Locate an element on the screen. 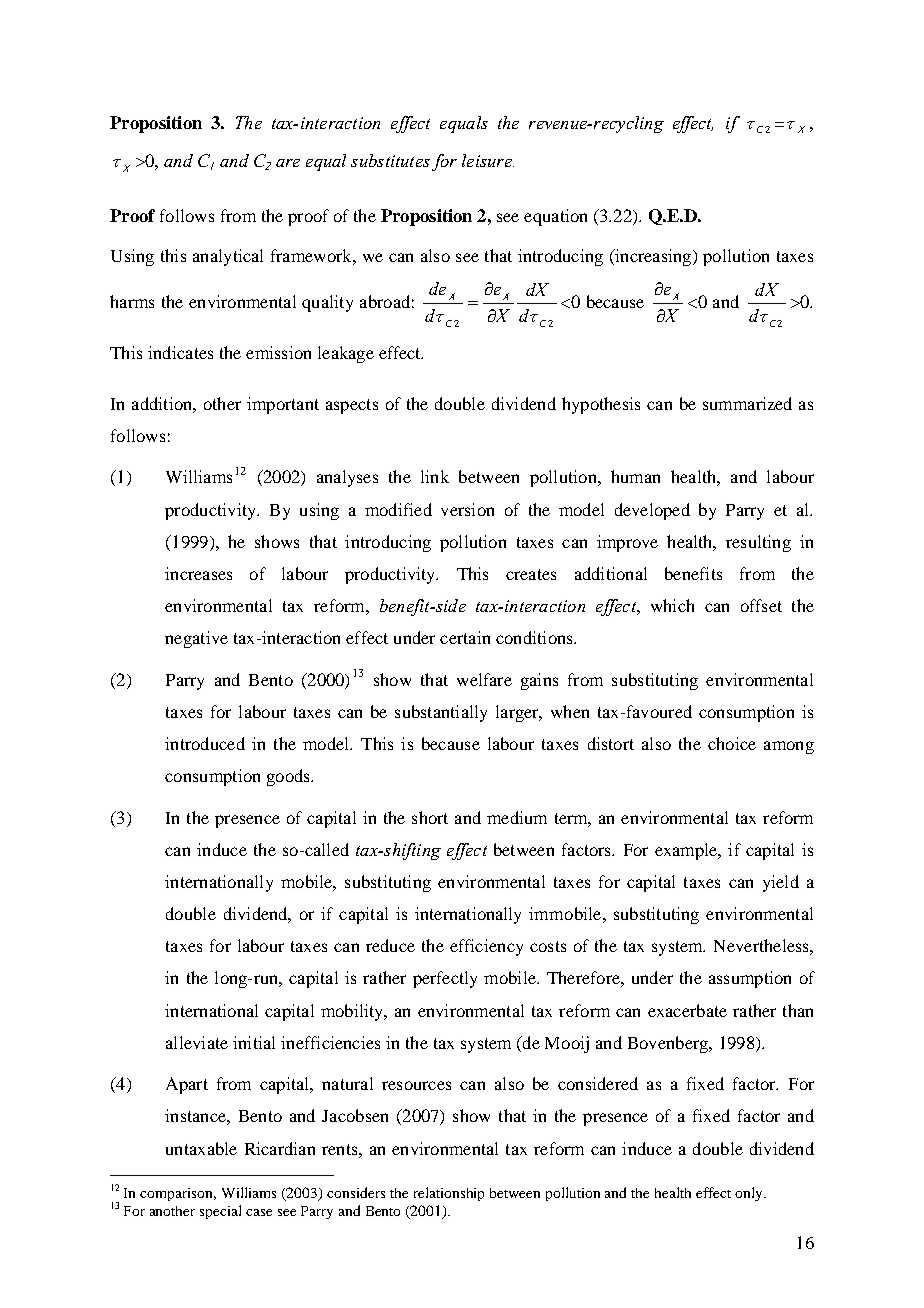 This screenshot has height=1308, width=924. welfare is located at coordinates (484, 679).
